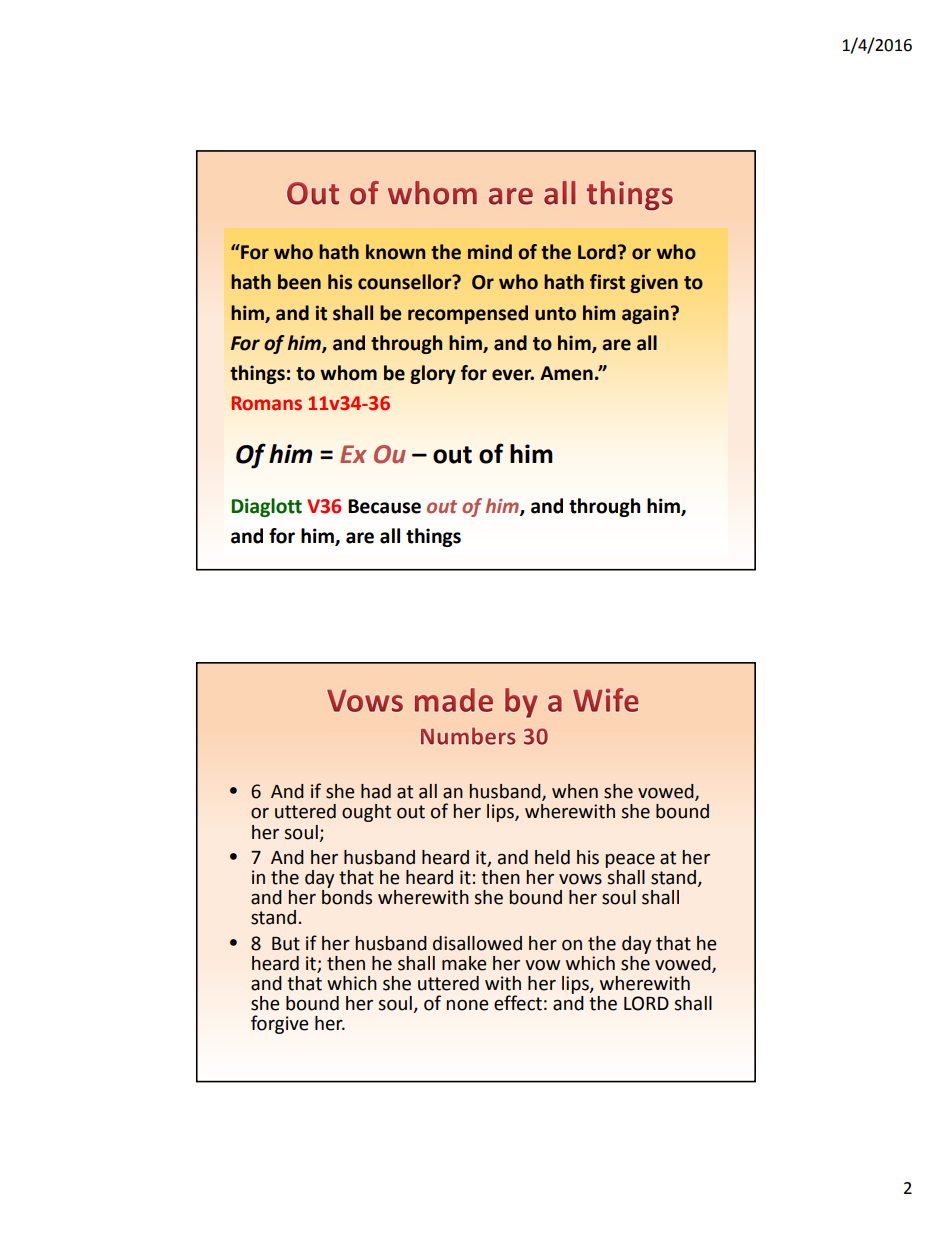 The height and width of the screenshot is (1233, 952). Describe the element at coordinates (384, 506) in the screenshot. I see `Because` at that location.
